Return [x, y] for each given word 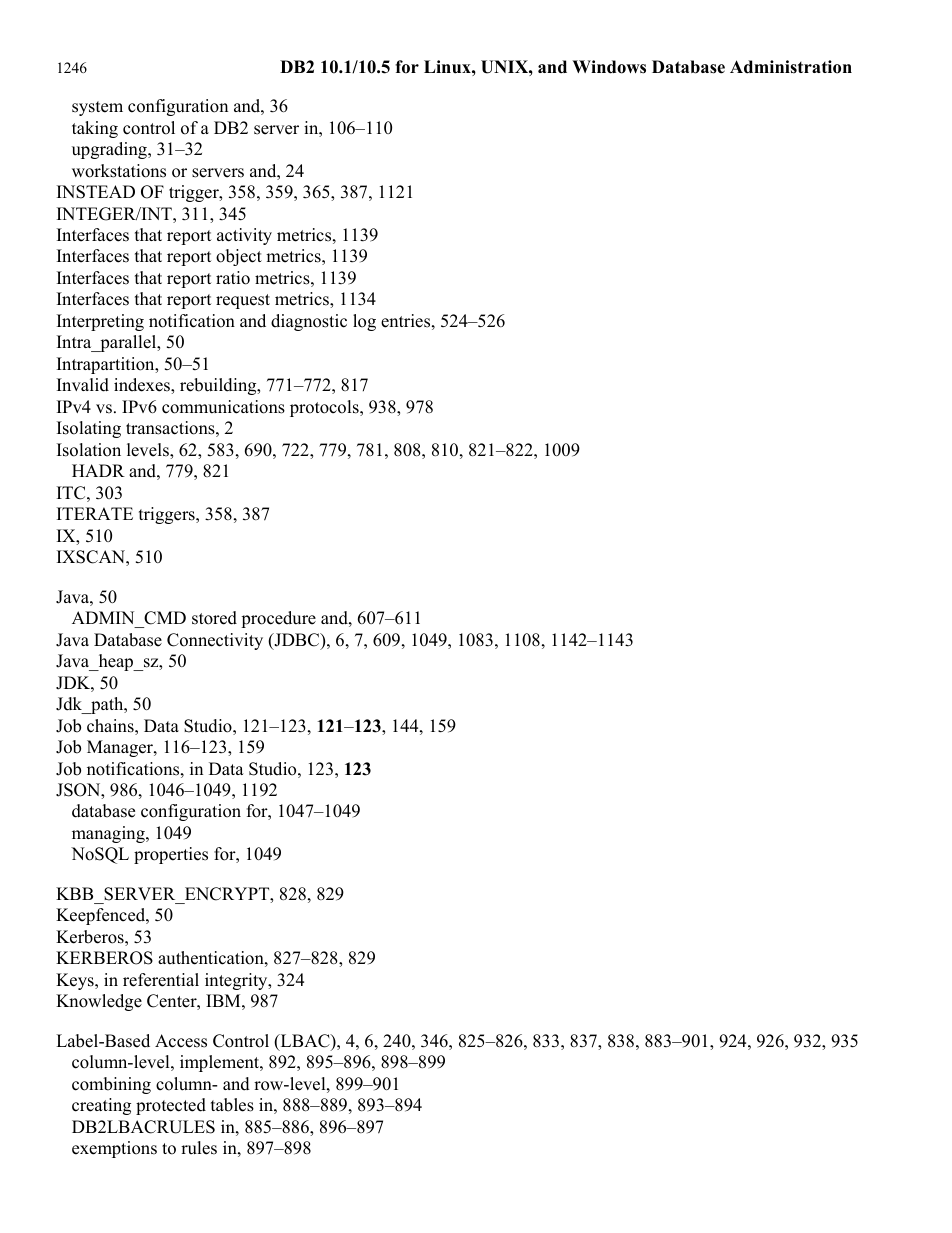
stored [214, 618]
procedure [278, 619]
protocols [325, 408]
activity [244, 236]
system [97, 108]
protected [171, 1106]
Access [181, 1041]
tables [232, 1105]
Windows [609, 67]
